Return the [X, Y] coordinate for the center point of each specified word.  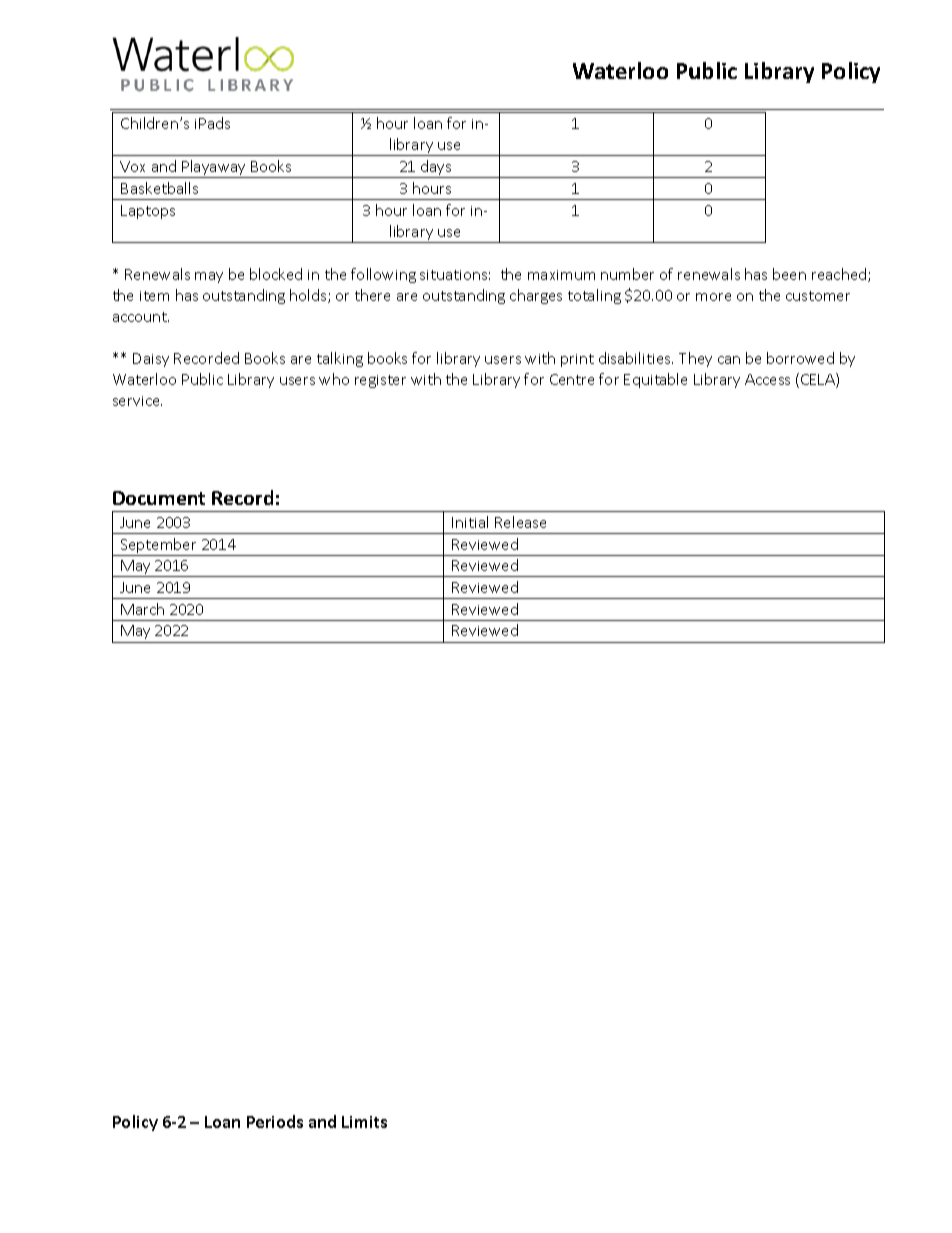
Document [159, 498]
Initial [470, 522]
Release [520, 522]
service [137, 401]
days [436, 169]
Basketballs [159, 188]
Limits [364, 1122]
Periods [275, 1121]
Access [767, 379]
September [159, 547]
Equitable [655, 380]
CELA [819, 380]
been [789, 274]
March [142, 609]
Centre [572, 379]
